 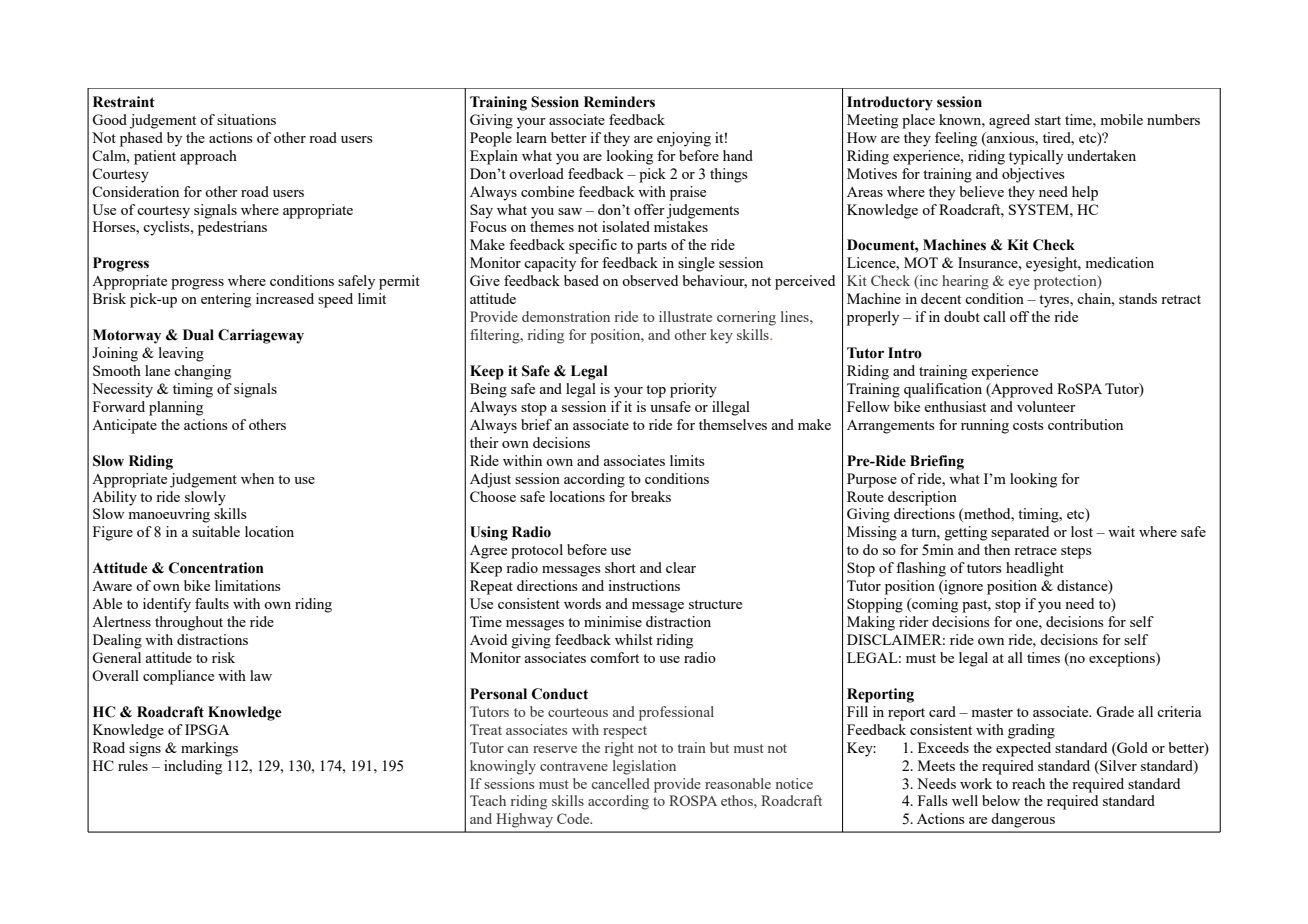 What do you see at coordinates (246, 119) in the image?
I see `situations` at bounding box center [246, 119].
